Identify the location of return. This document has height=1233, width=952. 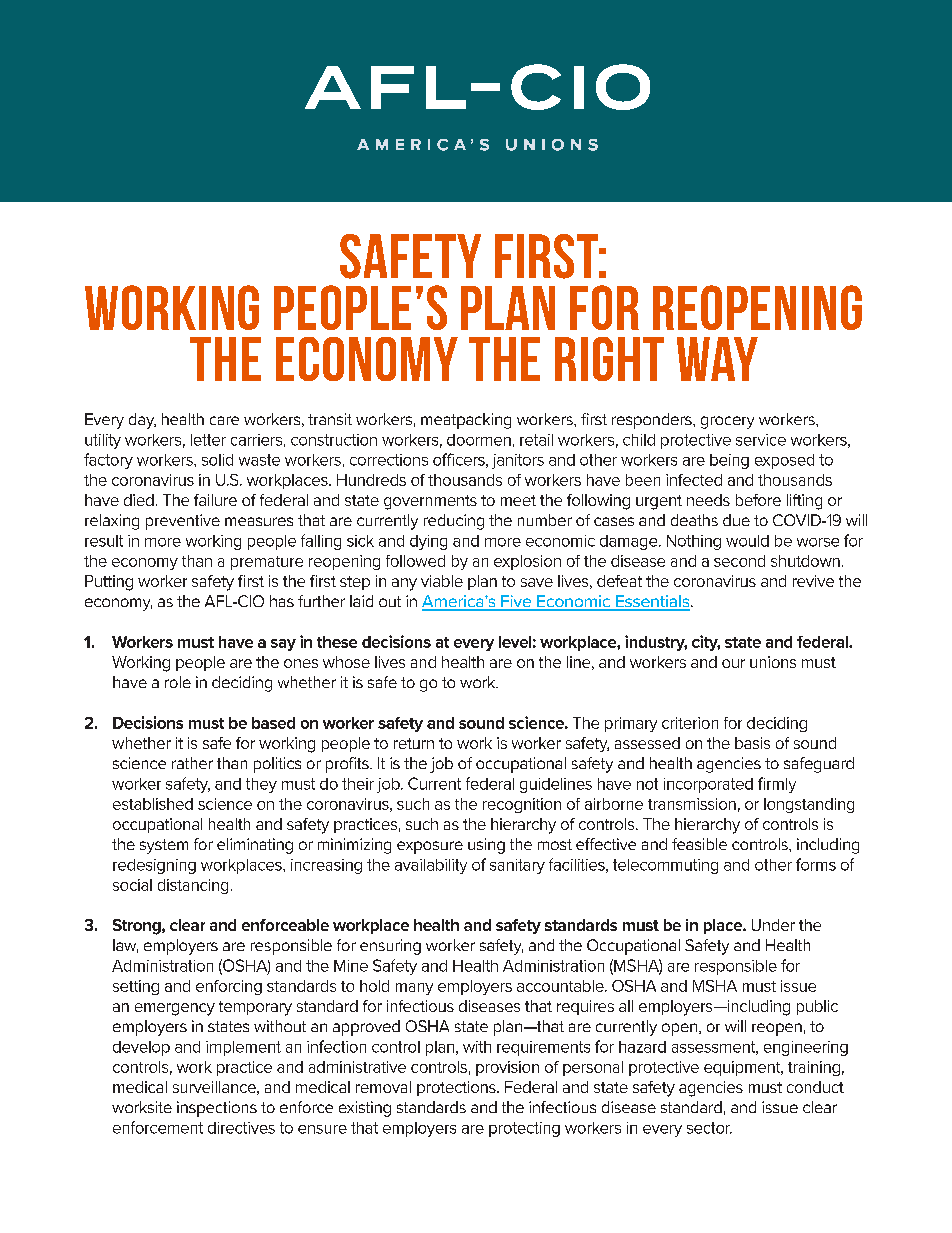
(414, 743).
